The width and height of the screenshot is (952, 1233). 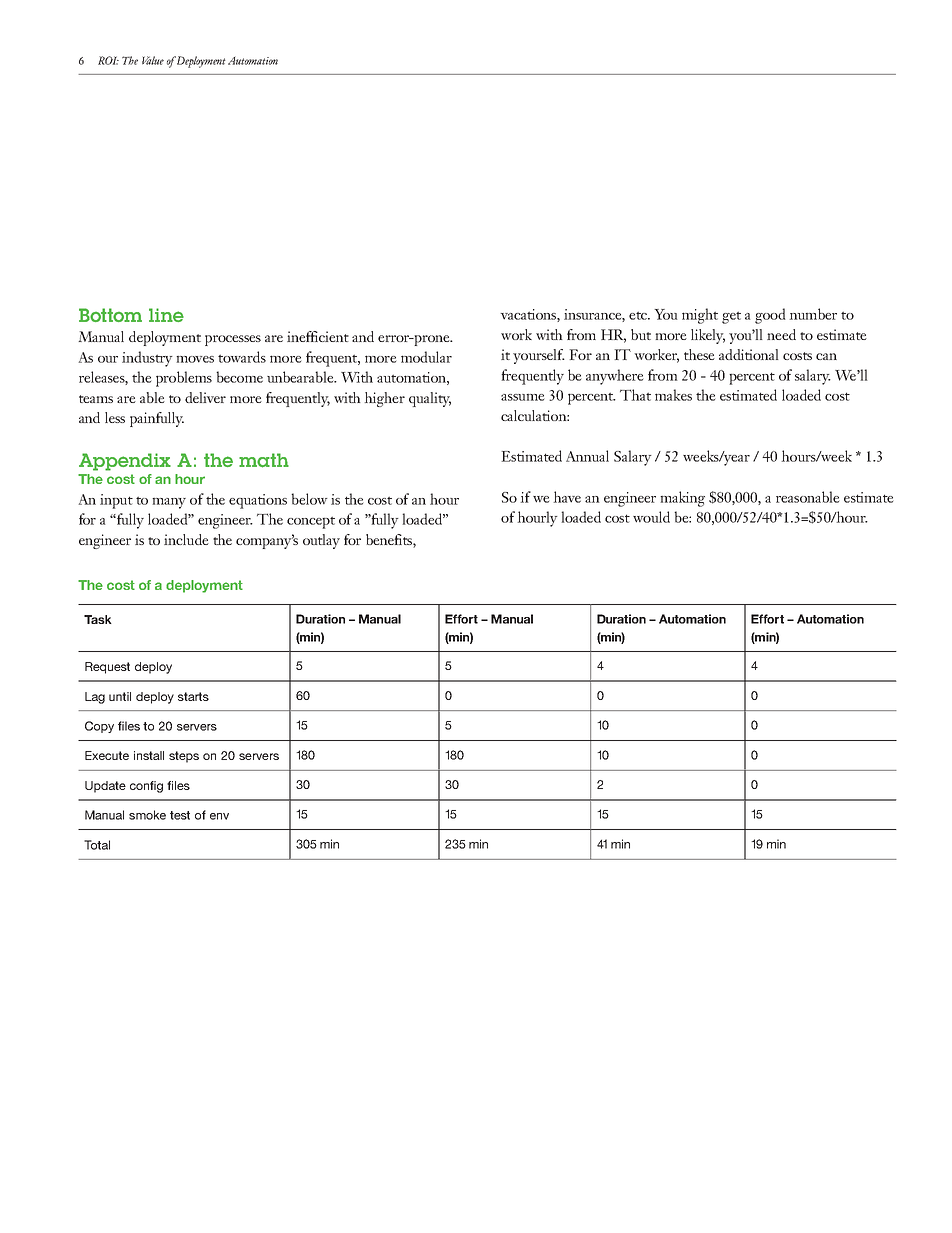 I want to click on making, so click(x=682, y=499).
